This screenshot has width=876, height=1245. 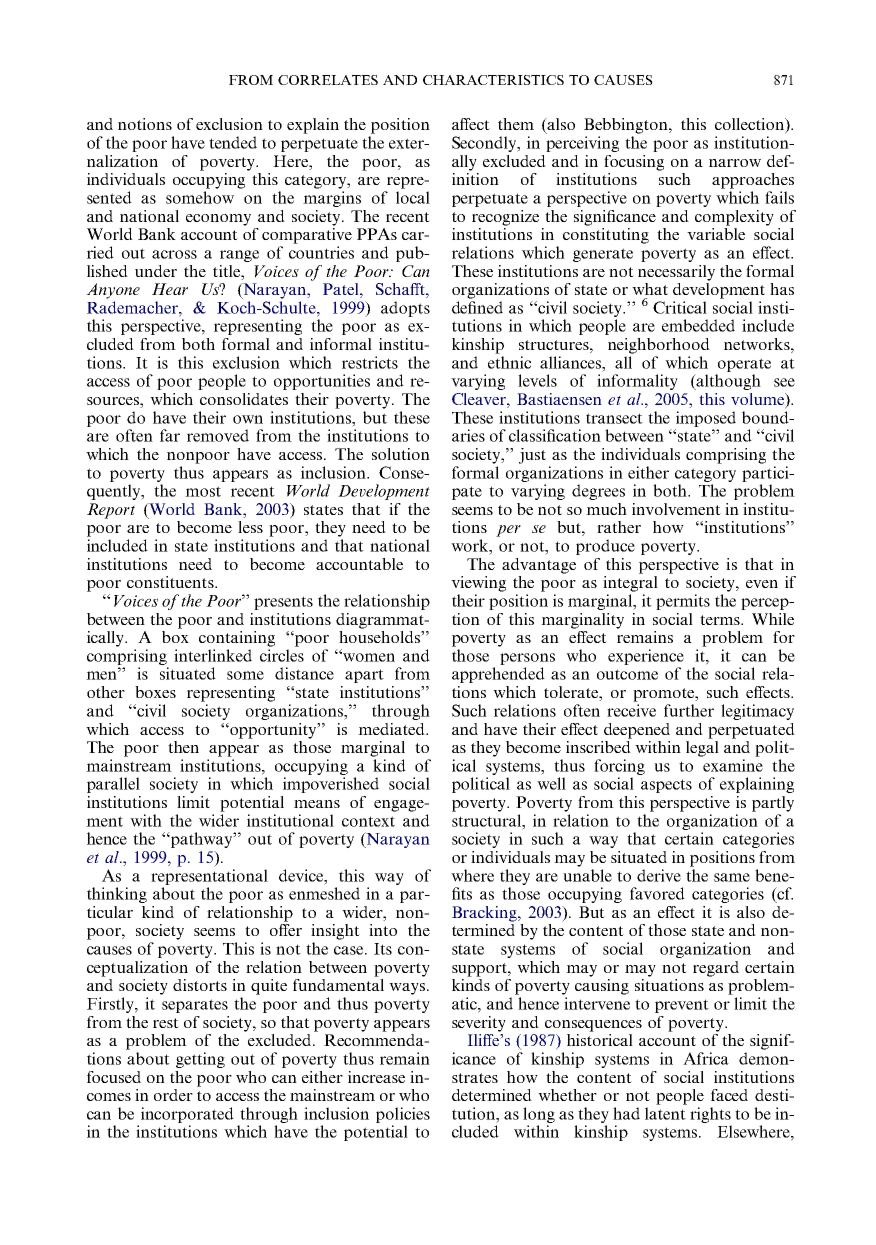 I want to click on policies, so click(x=403, y=1115).
